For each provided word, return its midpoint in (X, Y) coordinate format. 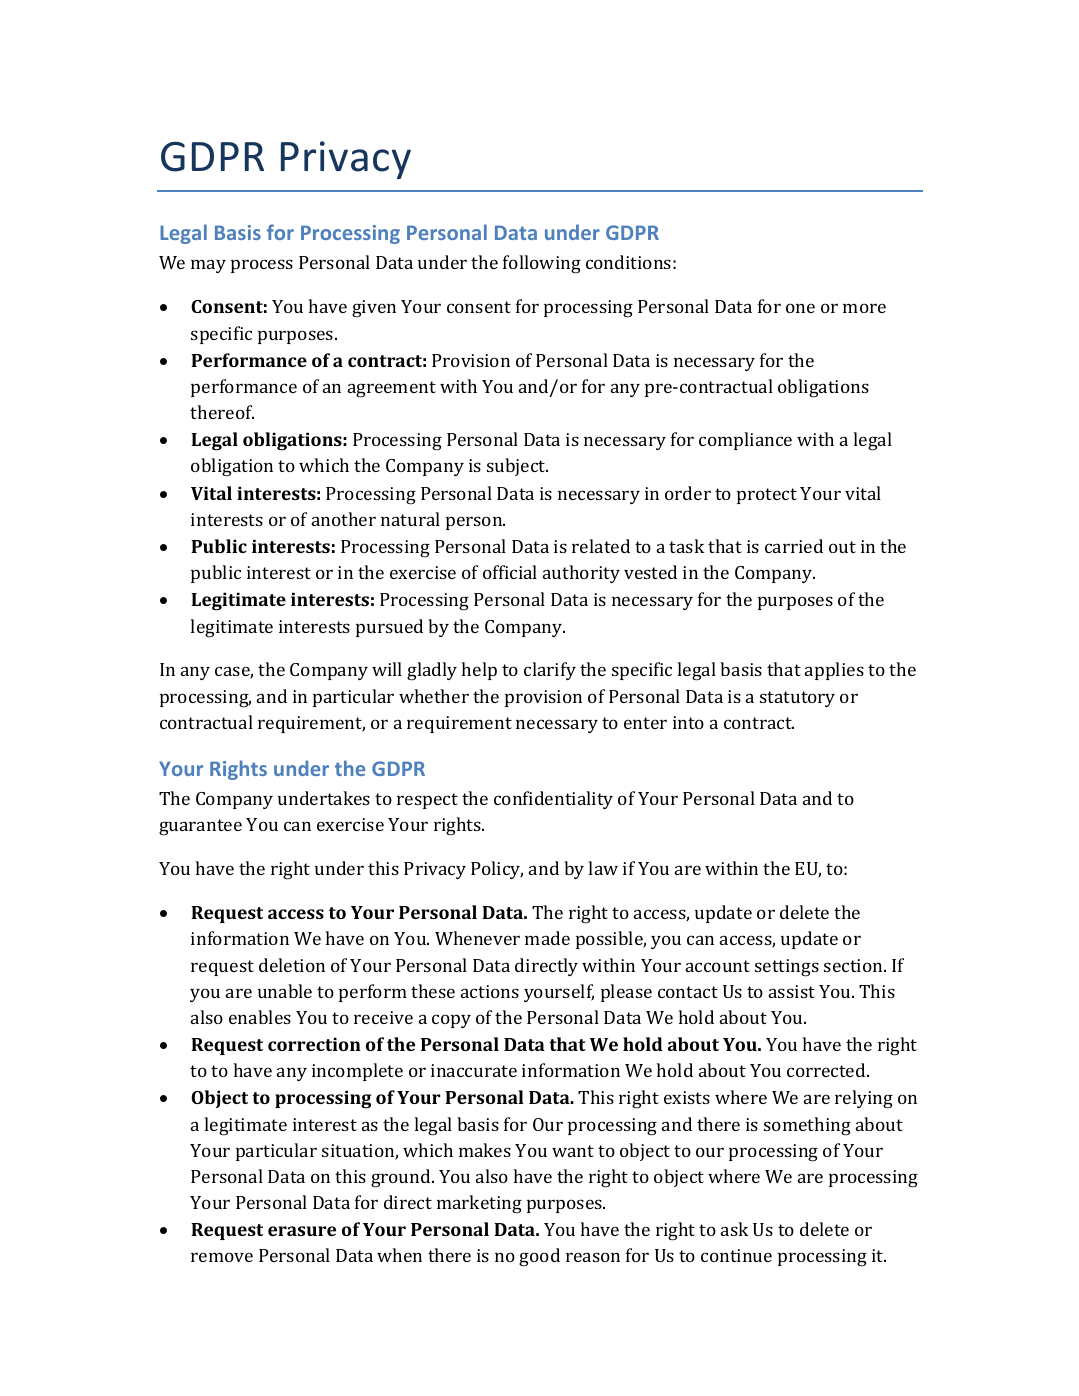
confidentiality (553, 800)
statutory (797, 699)
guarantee (200, 827)
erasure (302, 1231)
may (208, 266)
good (539, 1257)
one (800, 308)
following (542, 264)
